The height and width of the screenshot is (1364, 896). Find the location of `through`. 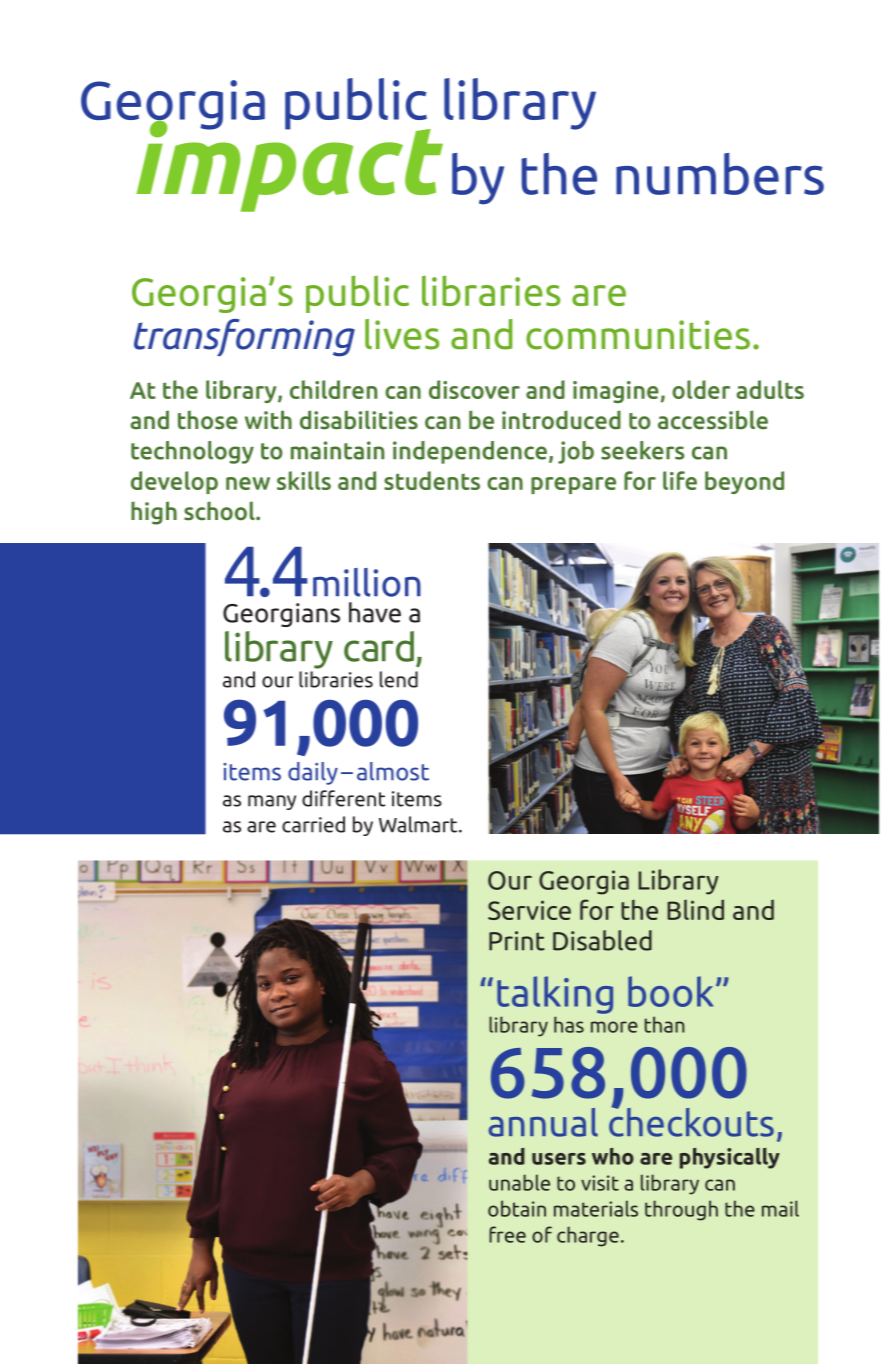

through is located at coordinates (681, 1210).
